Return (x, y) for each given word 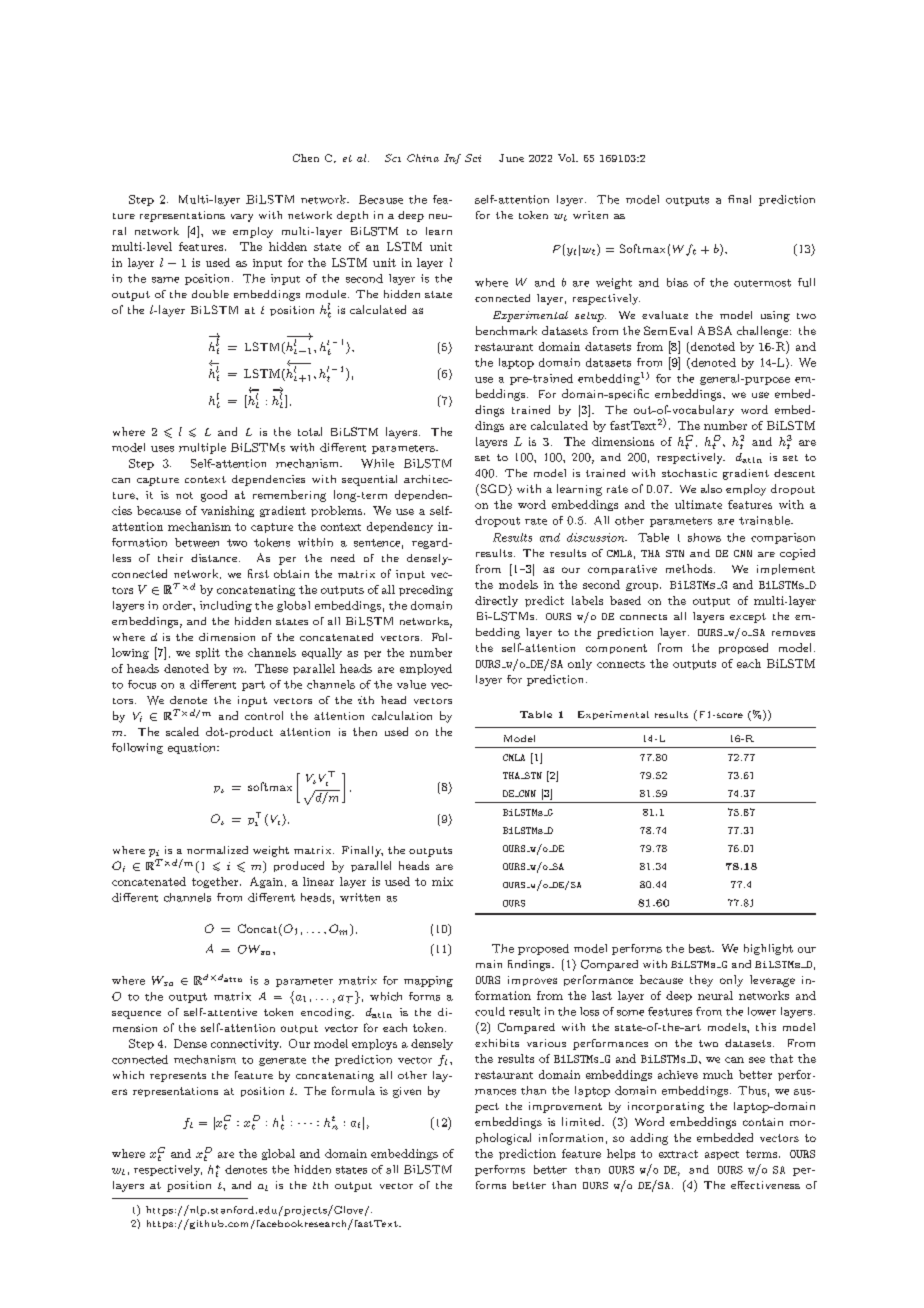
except (748, 618)
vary (242, 218)
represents (178, 1077)
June (511, 158)
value (411, 684)
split (208, 653)
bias (677, 282)
